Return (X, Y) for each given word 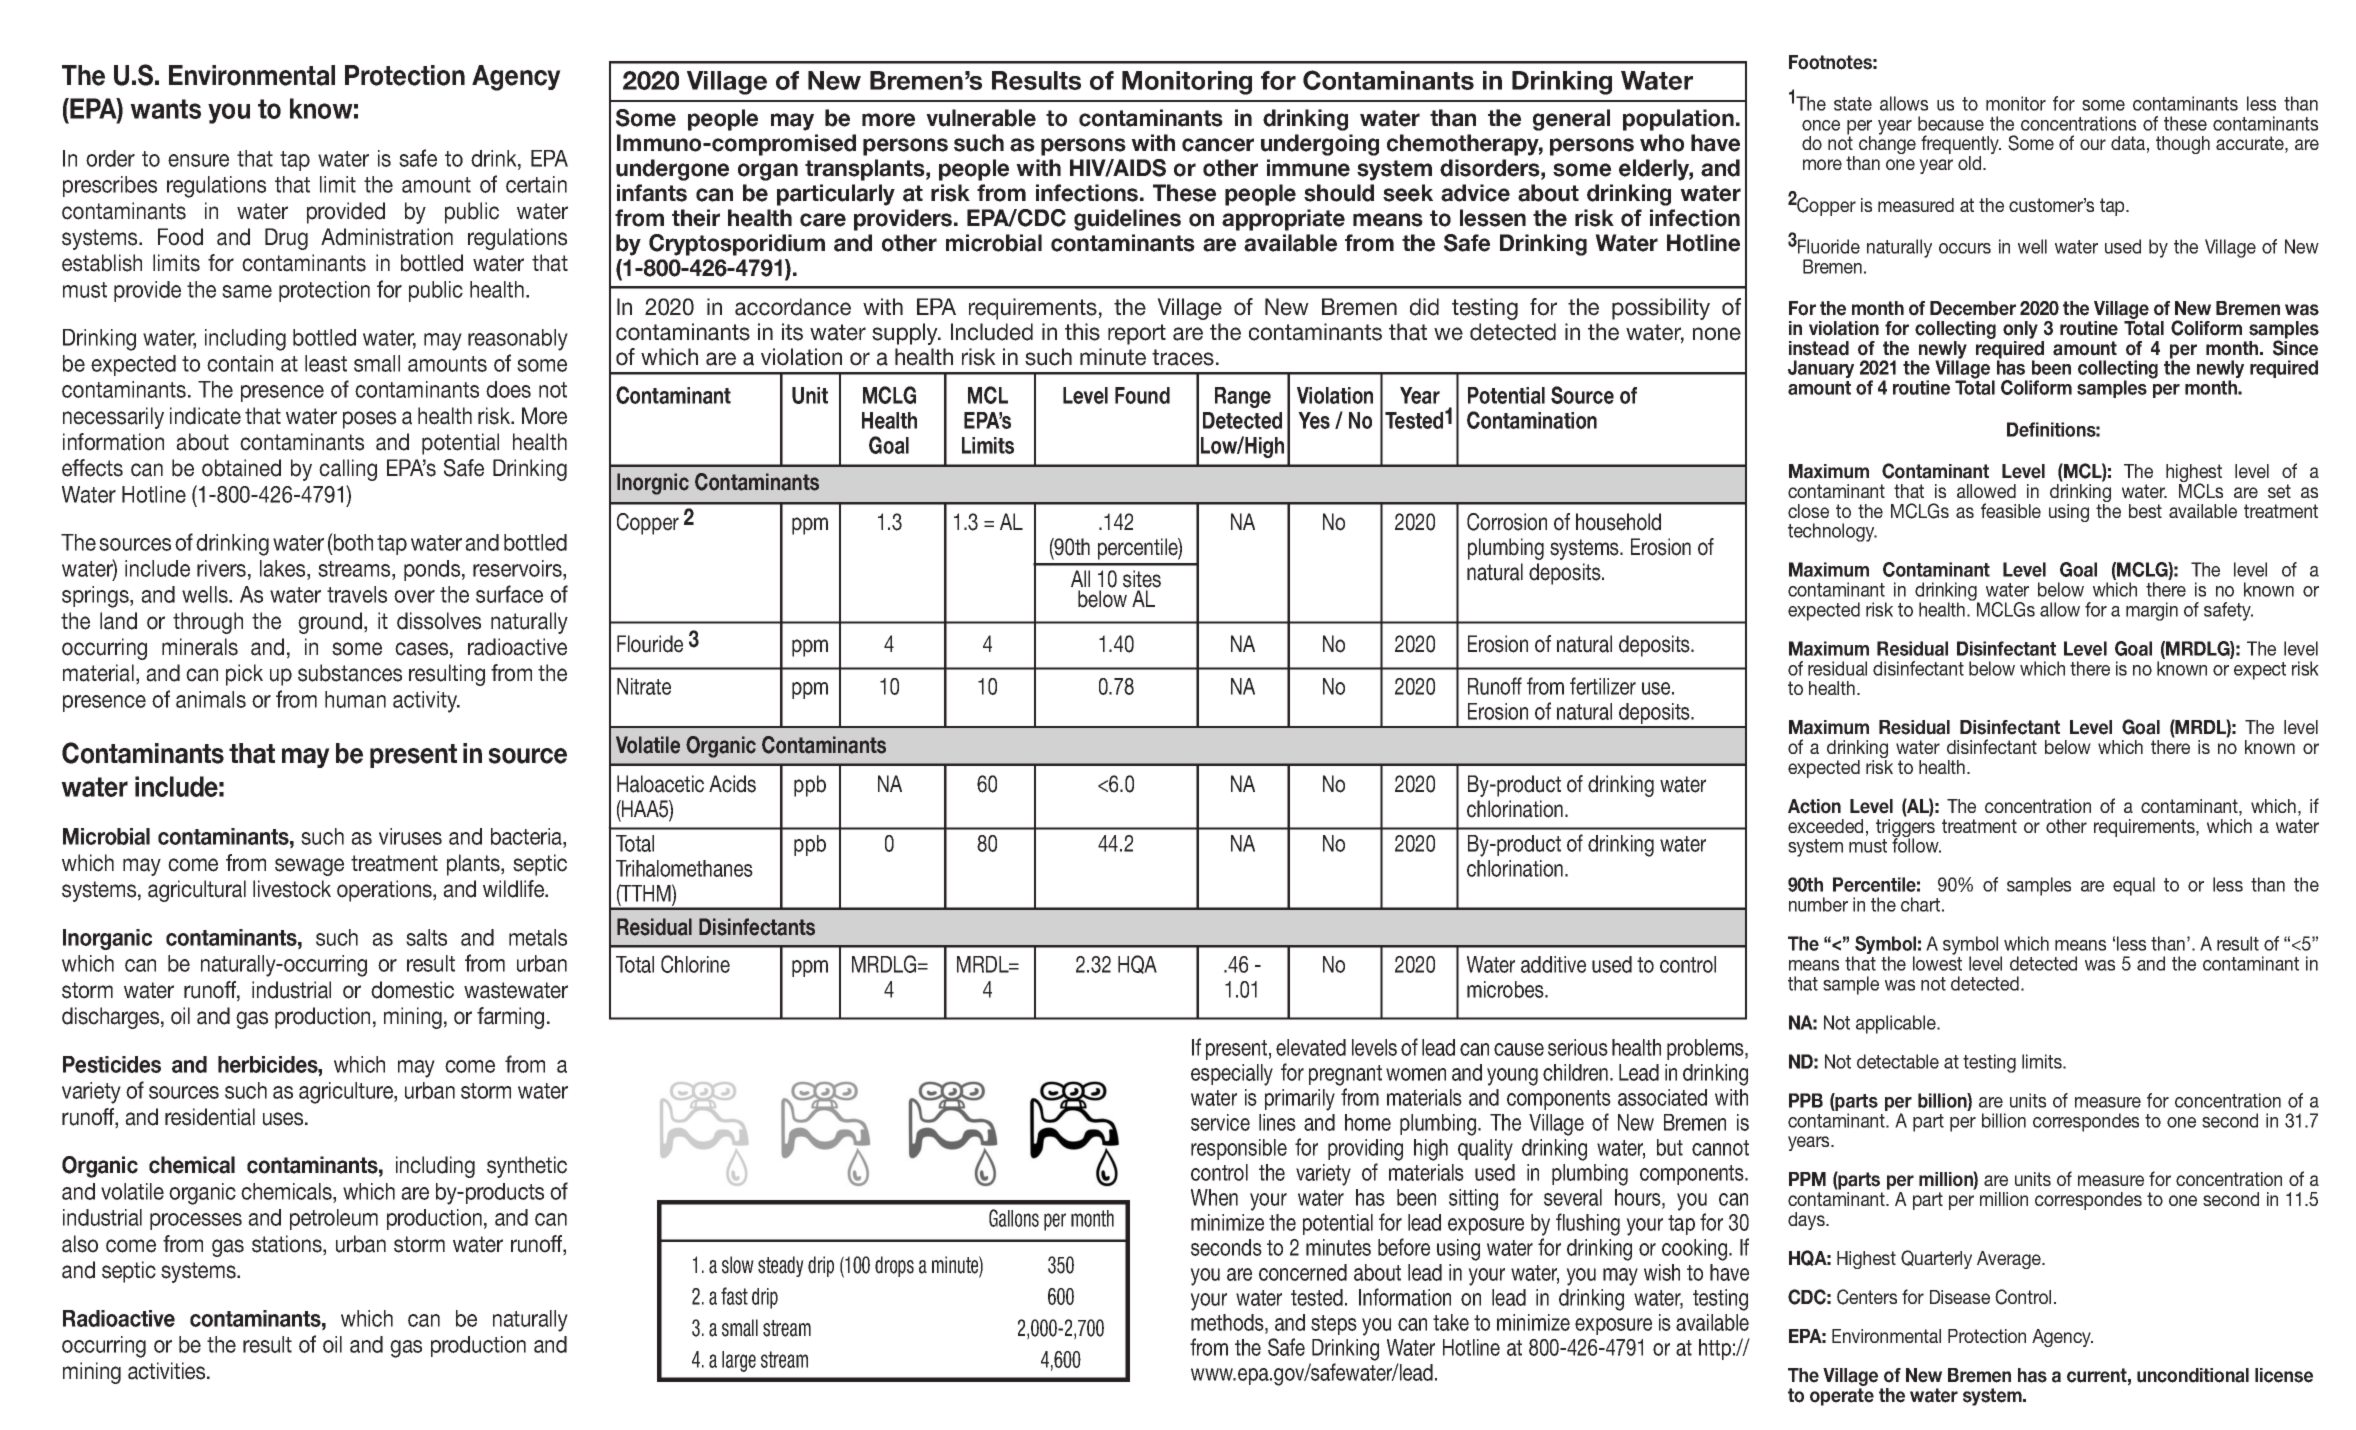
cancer (1218, 145)
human (355, 699)
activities (168, 1371)
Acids (732, 784)
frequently (1961, 146)
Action (1814, 806)
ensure (198, 160)
